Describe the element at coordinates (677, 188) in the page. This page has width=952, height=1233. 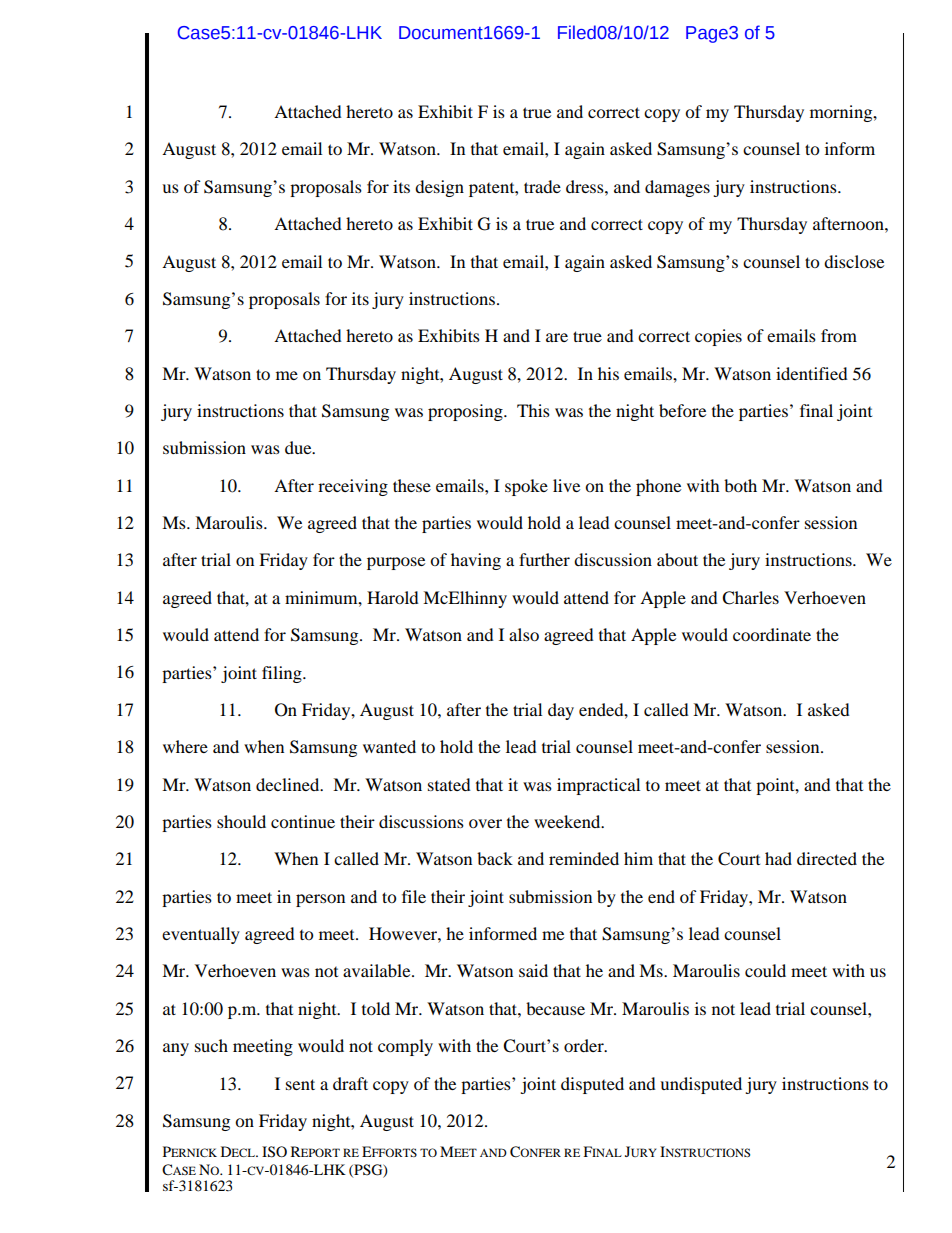
I see `damages` at that location.
